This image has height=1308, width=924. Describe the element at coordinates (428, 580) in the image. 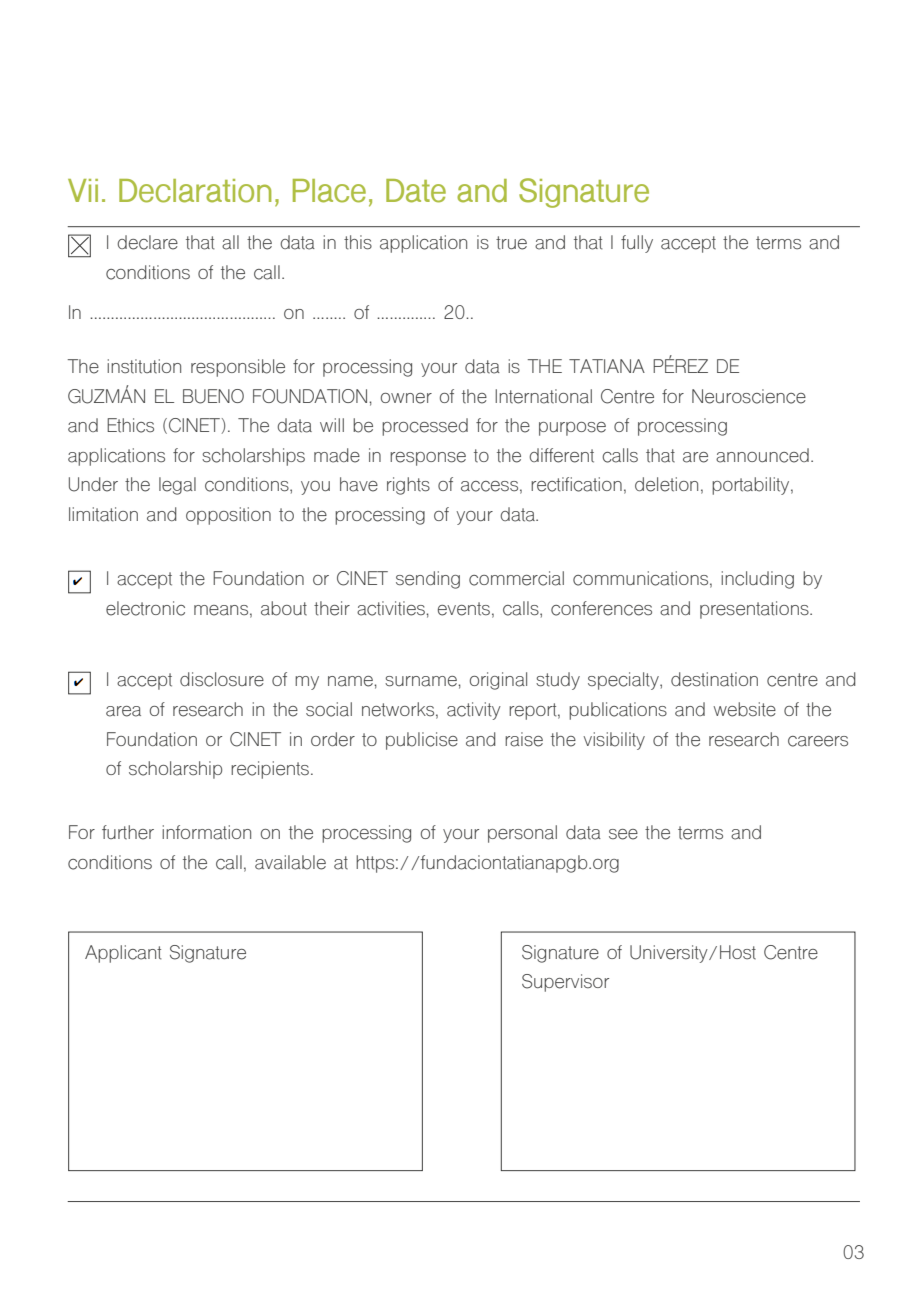

I see `sending` at that location.
